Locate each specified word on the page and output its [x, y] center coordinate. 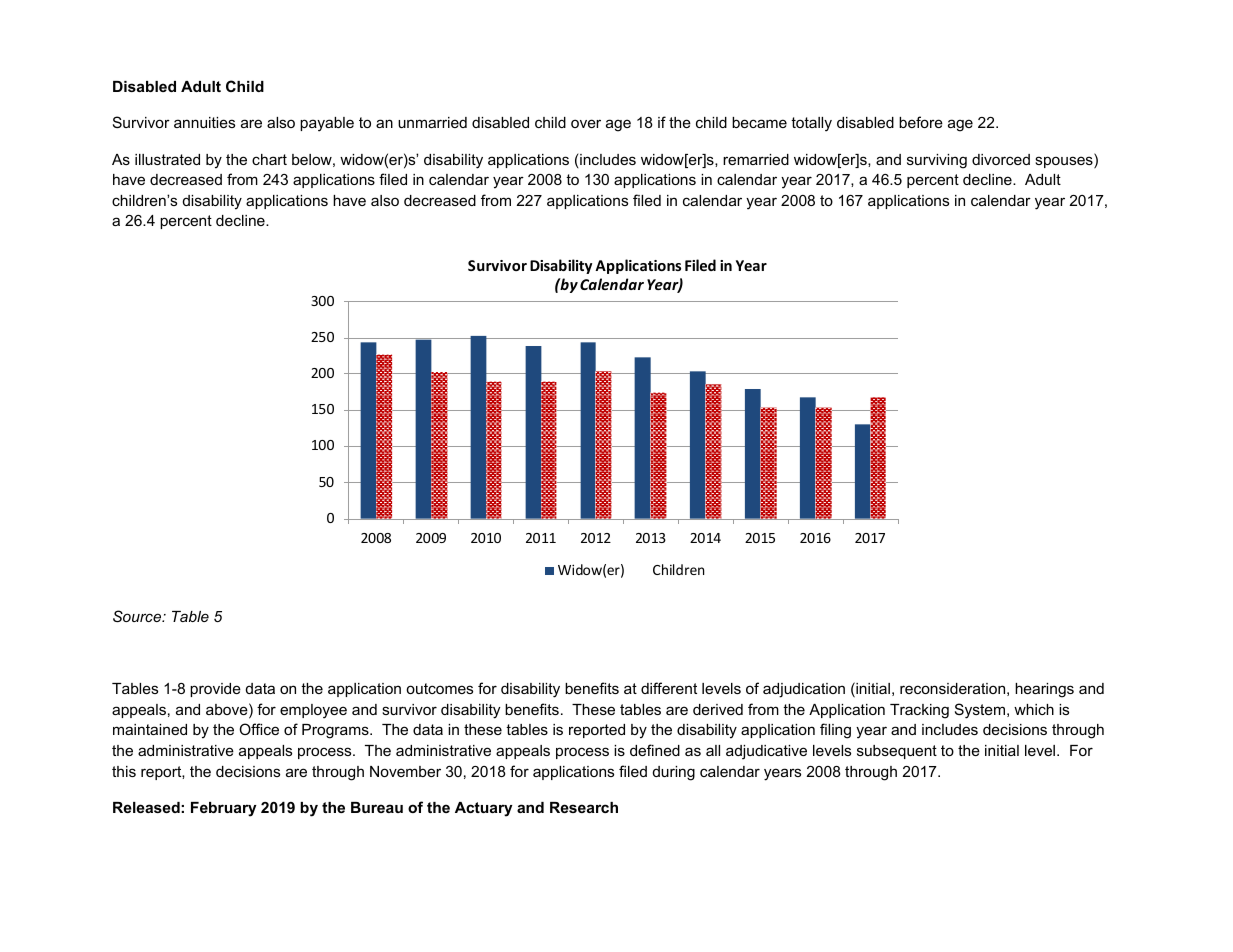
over [586, 123]
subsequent [897, 752]
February [224, 809]
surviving [937, 161]
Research [584, 807]
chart [269, 159]
